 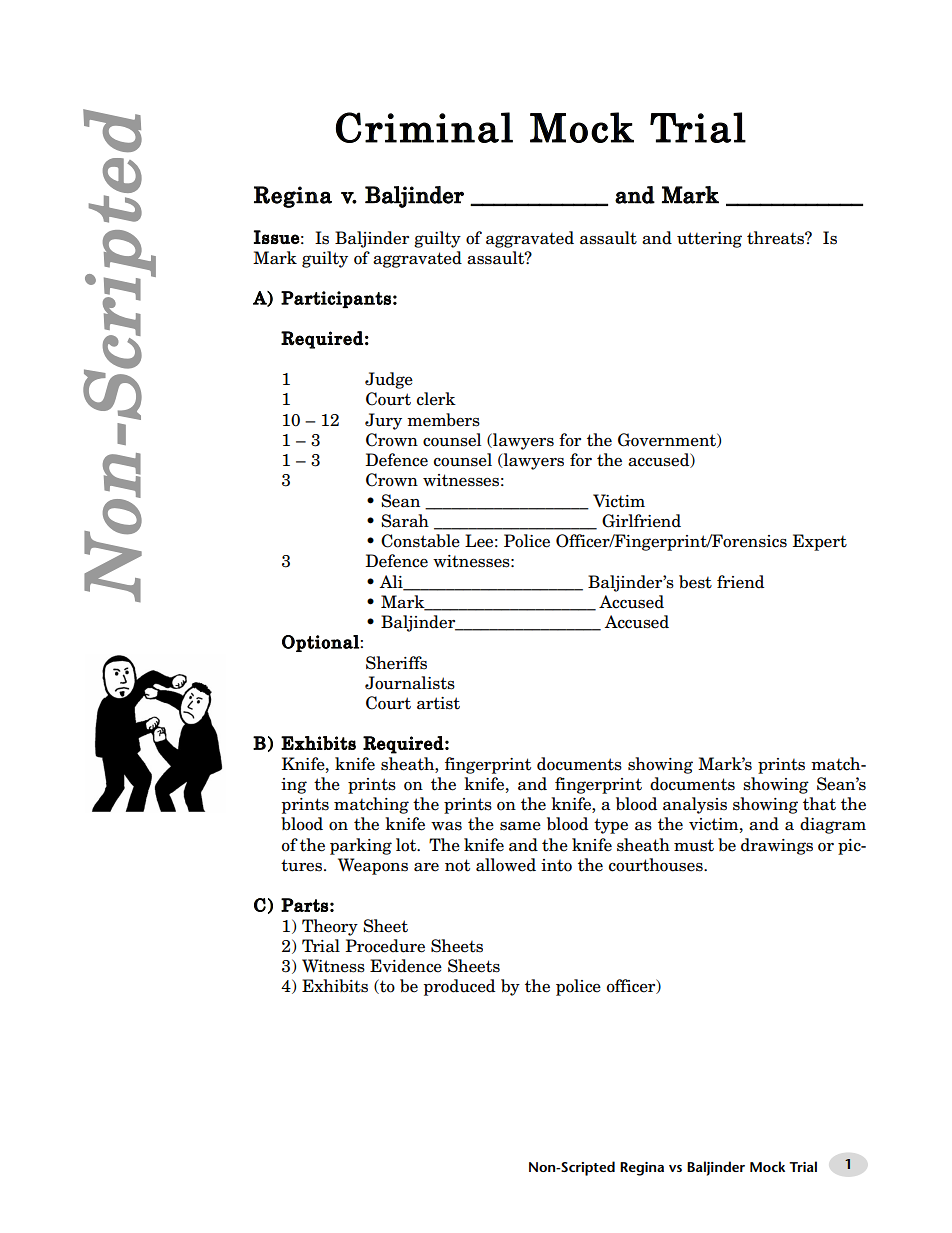 I want to click on drawings, so click(x=777, y=846).
